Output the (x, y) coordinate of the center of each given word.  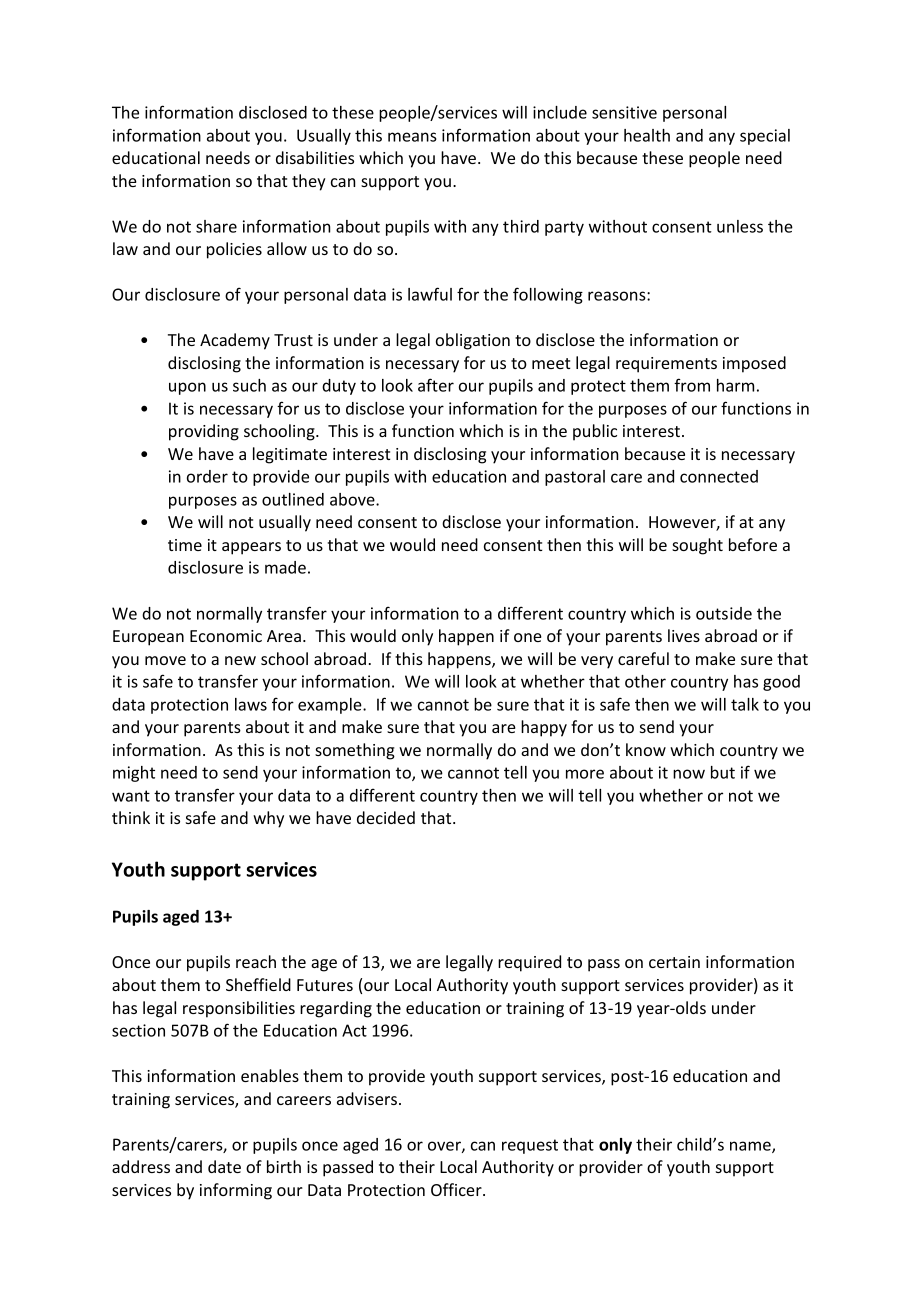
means (412, 137)
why (268, 819)
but (723, 772)
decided (386, 817)
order (207, 476)
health (647, 135)
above (353, 499)
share (216, 226)
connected (719, 476)
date (224, 1166)
